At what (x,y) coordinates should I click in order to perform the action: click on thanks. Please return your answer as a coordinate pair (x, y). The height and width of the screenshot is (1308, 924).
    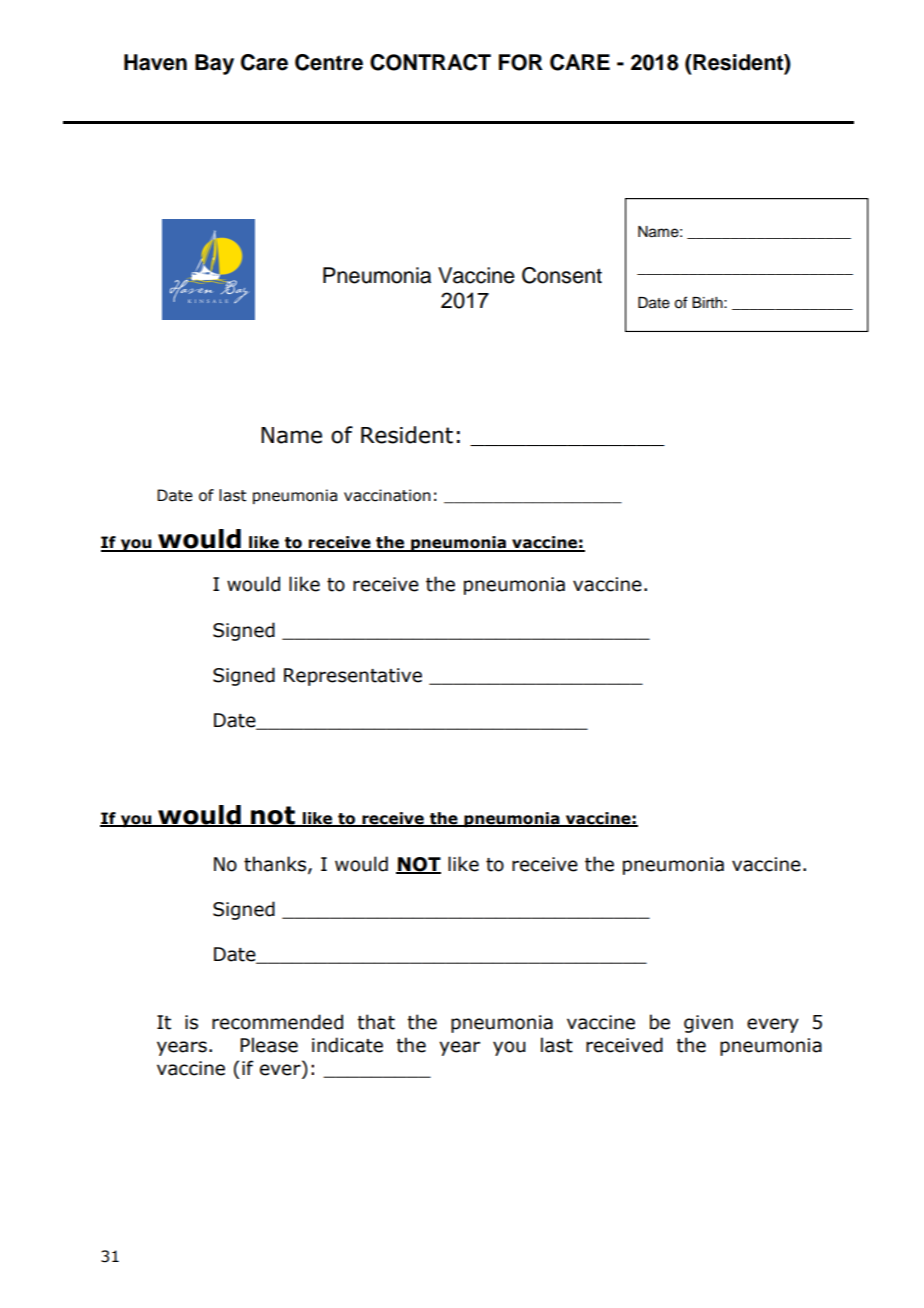
    Looking at the image, I should click on (276, 864).
